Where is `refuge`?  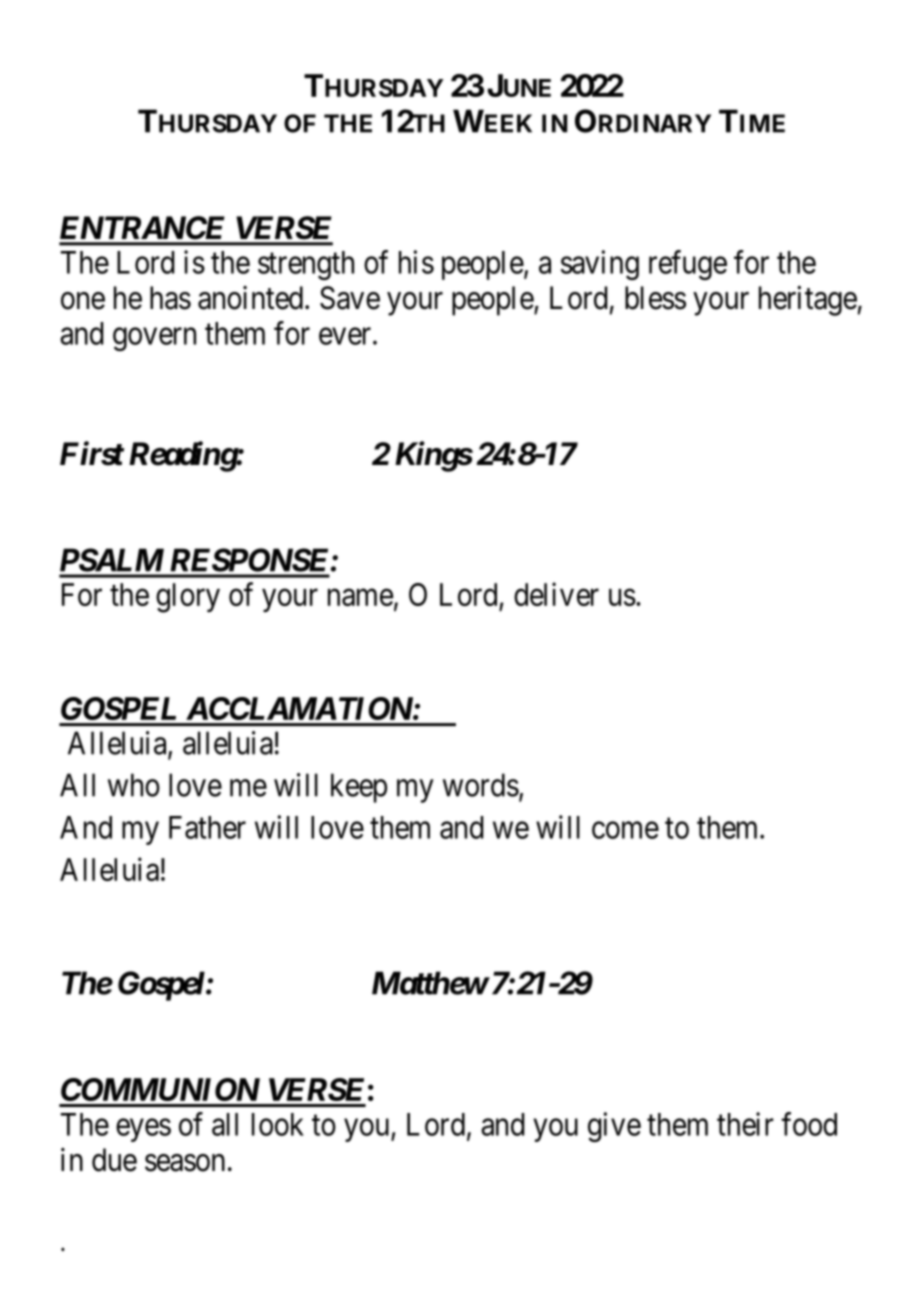
refuge is located at coordinates (688, 265).
